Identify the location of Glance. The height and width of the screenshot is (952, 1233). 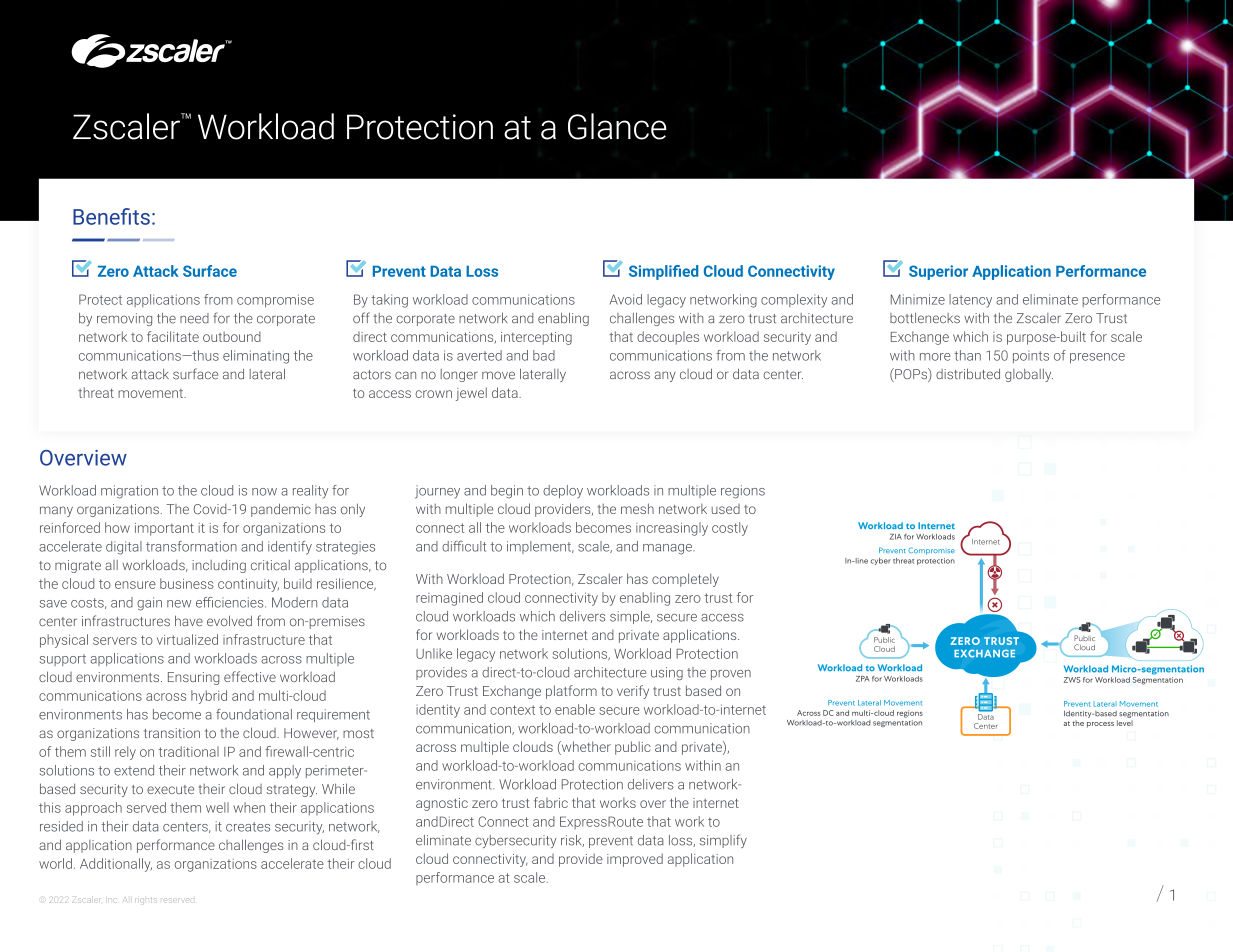
(617, 126).
